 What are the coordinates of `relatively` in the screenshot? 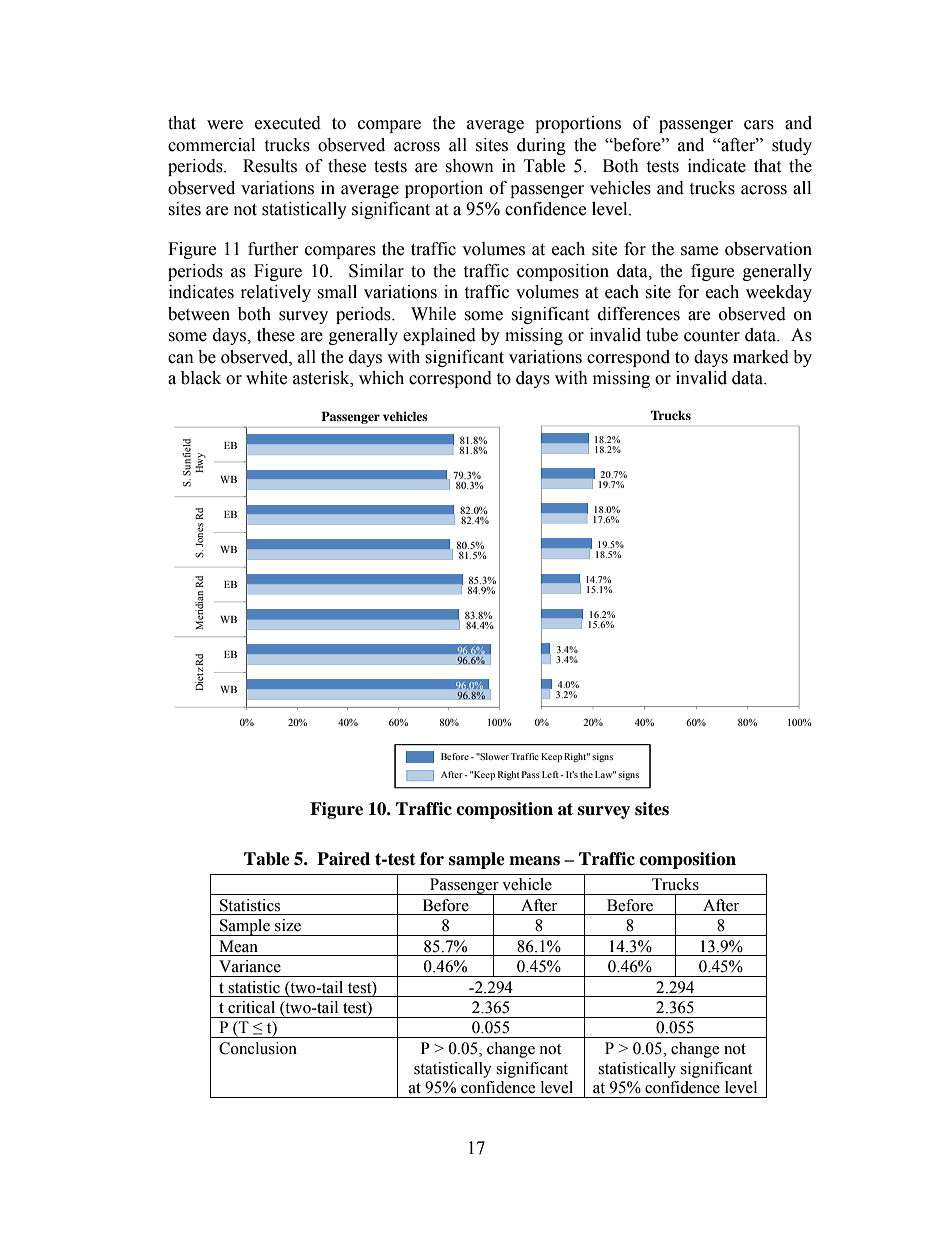 It's located at (276, 293).
